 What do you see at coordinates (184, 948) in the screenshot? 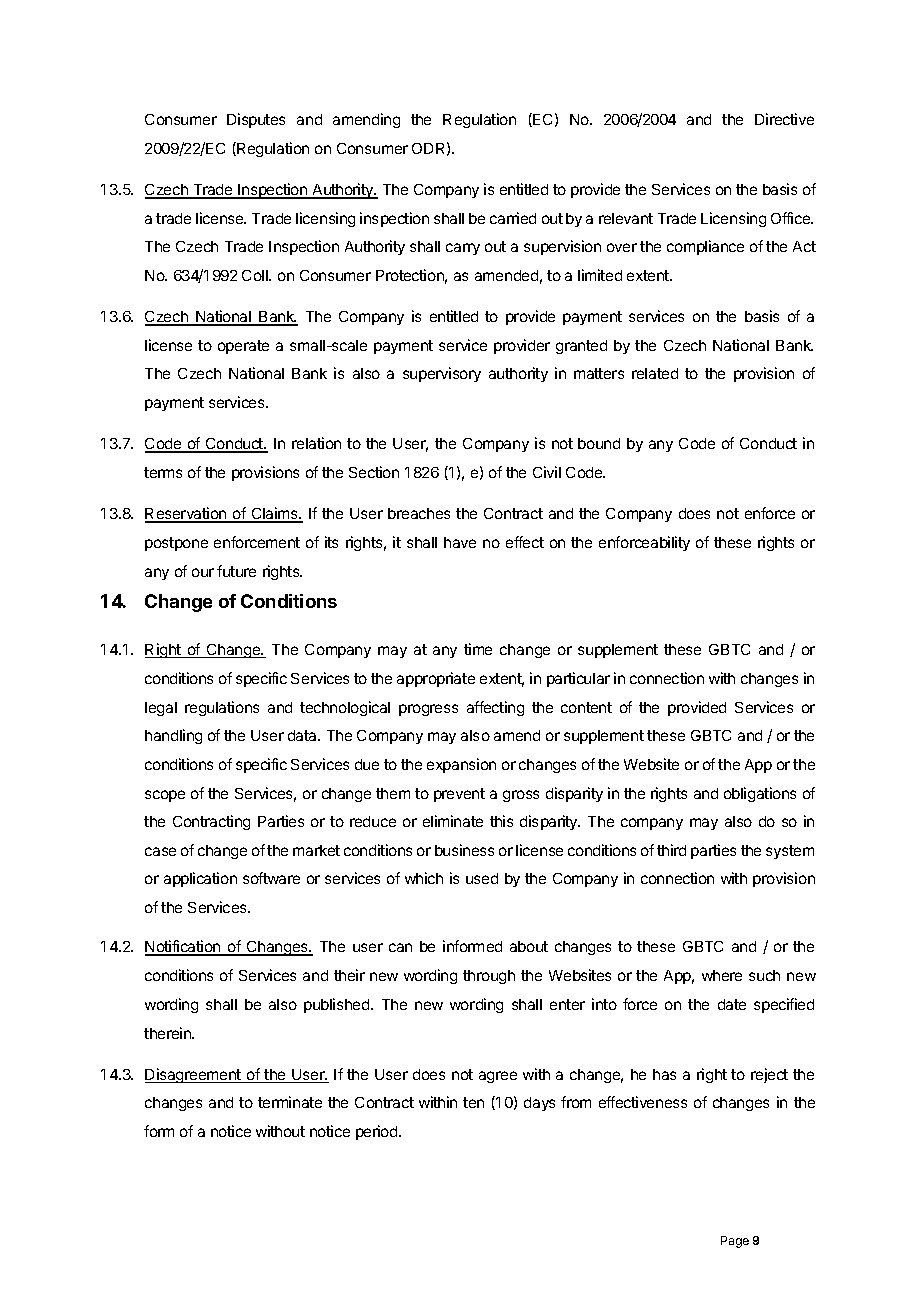
I see `Notification` at bounding box center [184, 948].
